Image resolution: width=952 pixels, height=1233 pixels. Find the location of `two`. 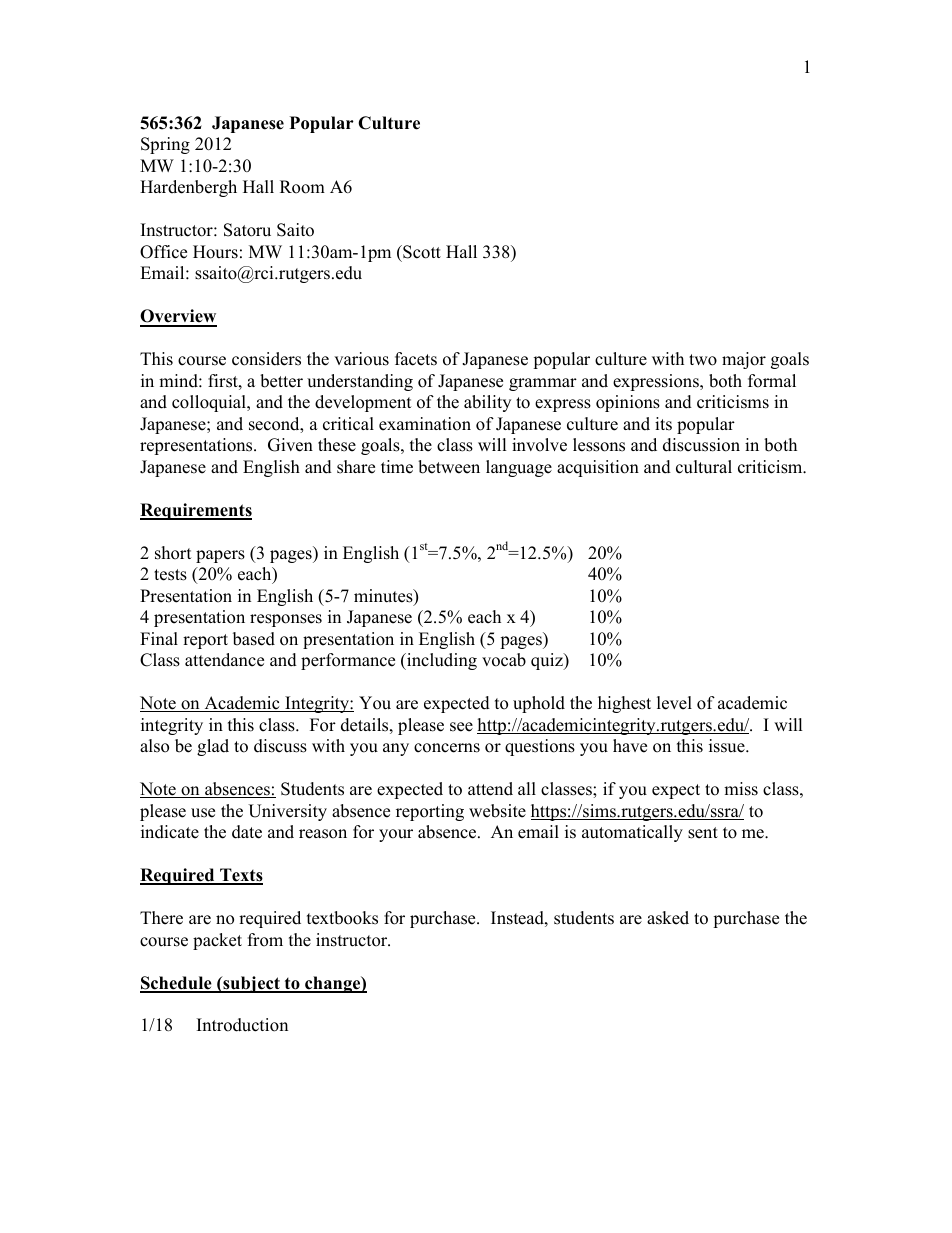

two is located at coordinates (703, 360).
